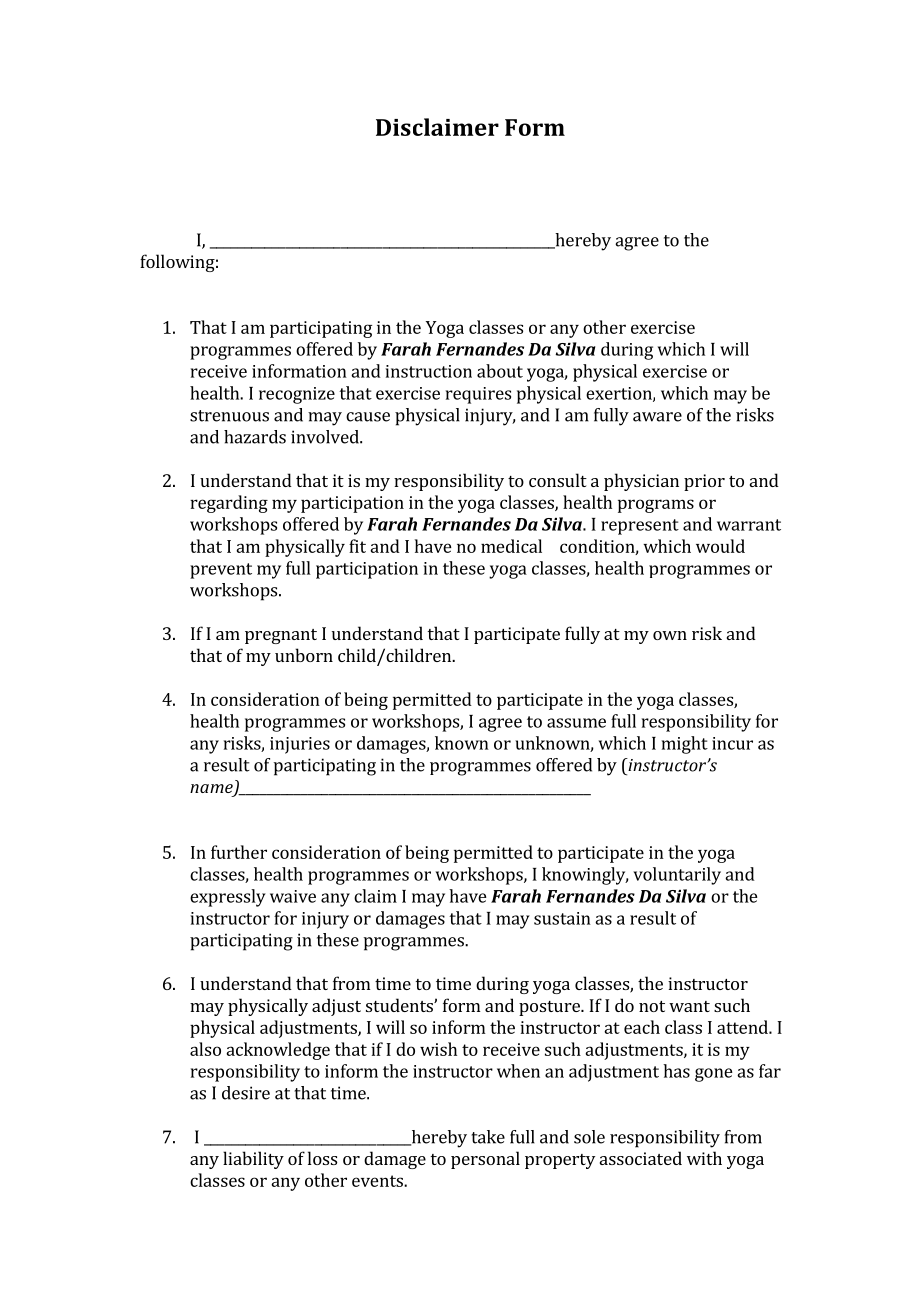 The height and width of the screenshot is (1309, 924). What do you see at coordinates (485, 1160) in the screenshot?
I see `personal` at bounding box center [485, 1160].
